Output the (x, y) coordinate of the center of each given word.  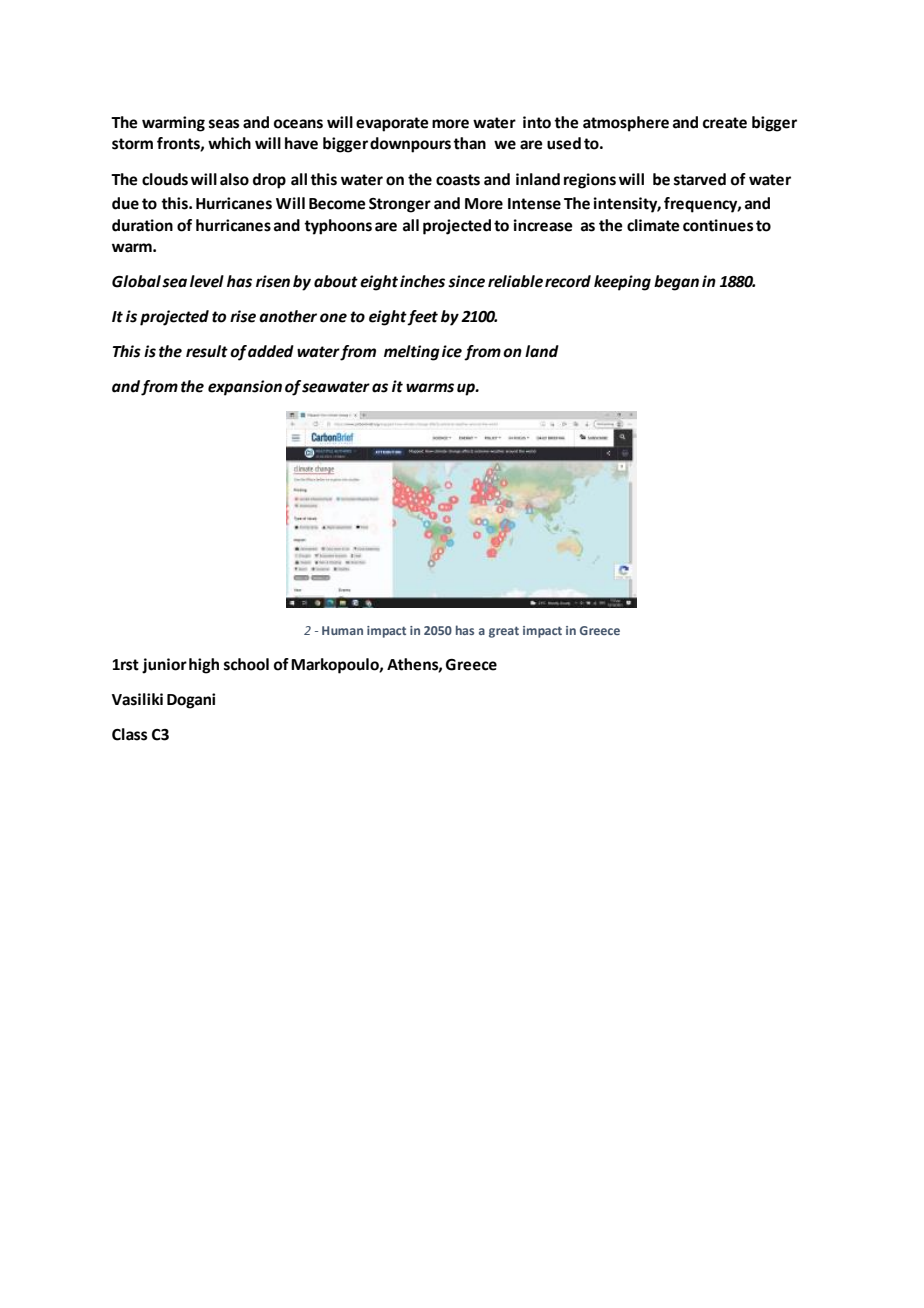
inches (422, 281)
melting (412, 353)
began (676, 283)
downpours (410, 145)
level (207, 281)
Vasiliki (137, 699)
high (204, 666)
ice (452, 351)
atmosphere (626, 124)
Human (342, 630)
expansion (245, 388)
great (504, 632)
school (246, 664)
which (229, 143)
